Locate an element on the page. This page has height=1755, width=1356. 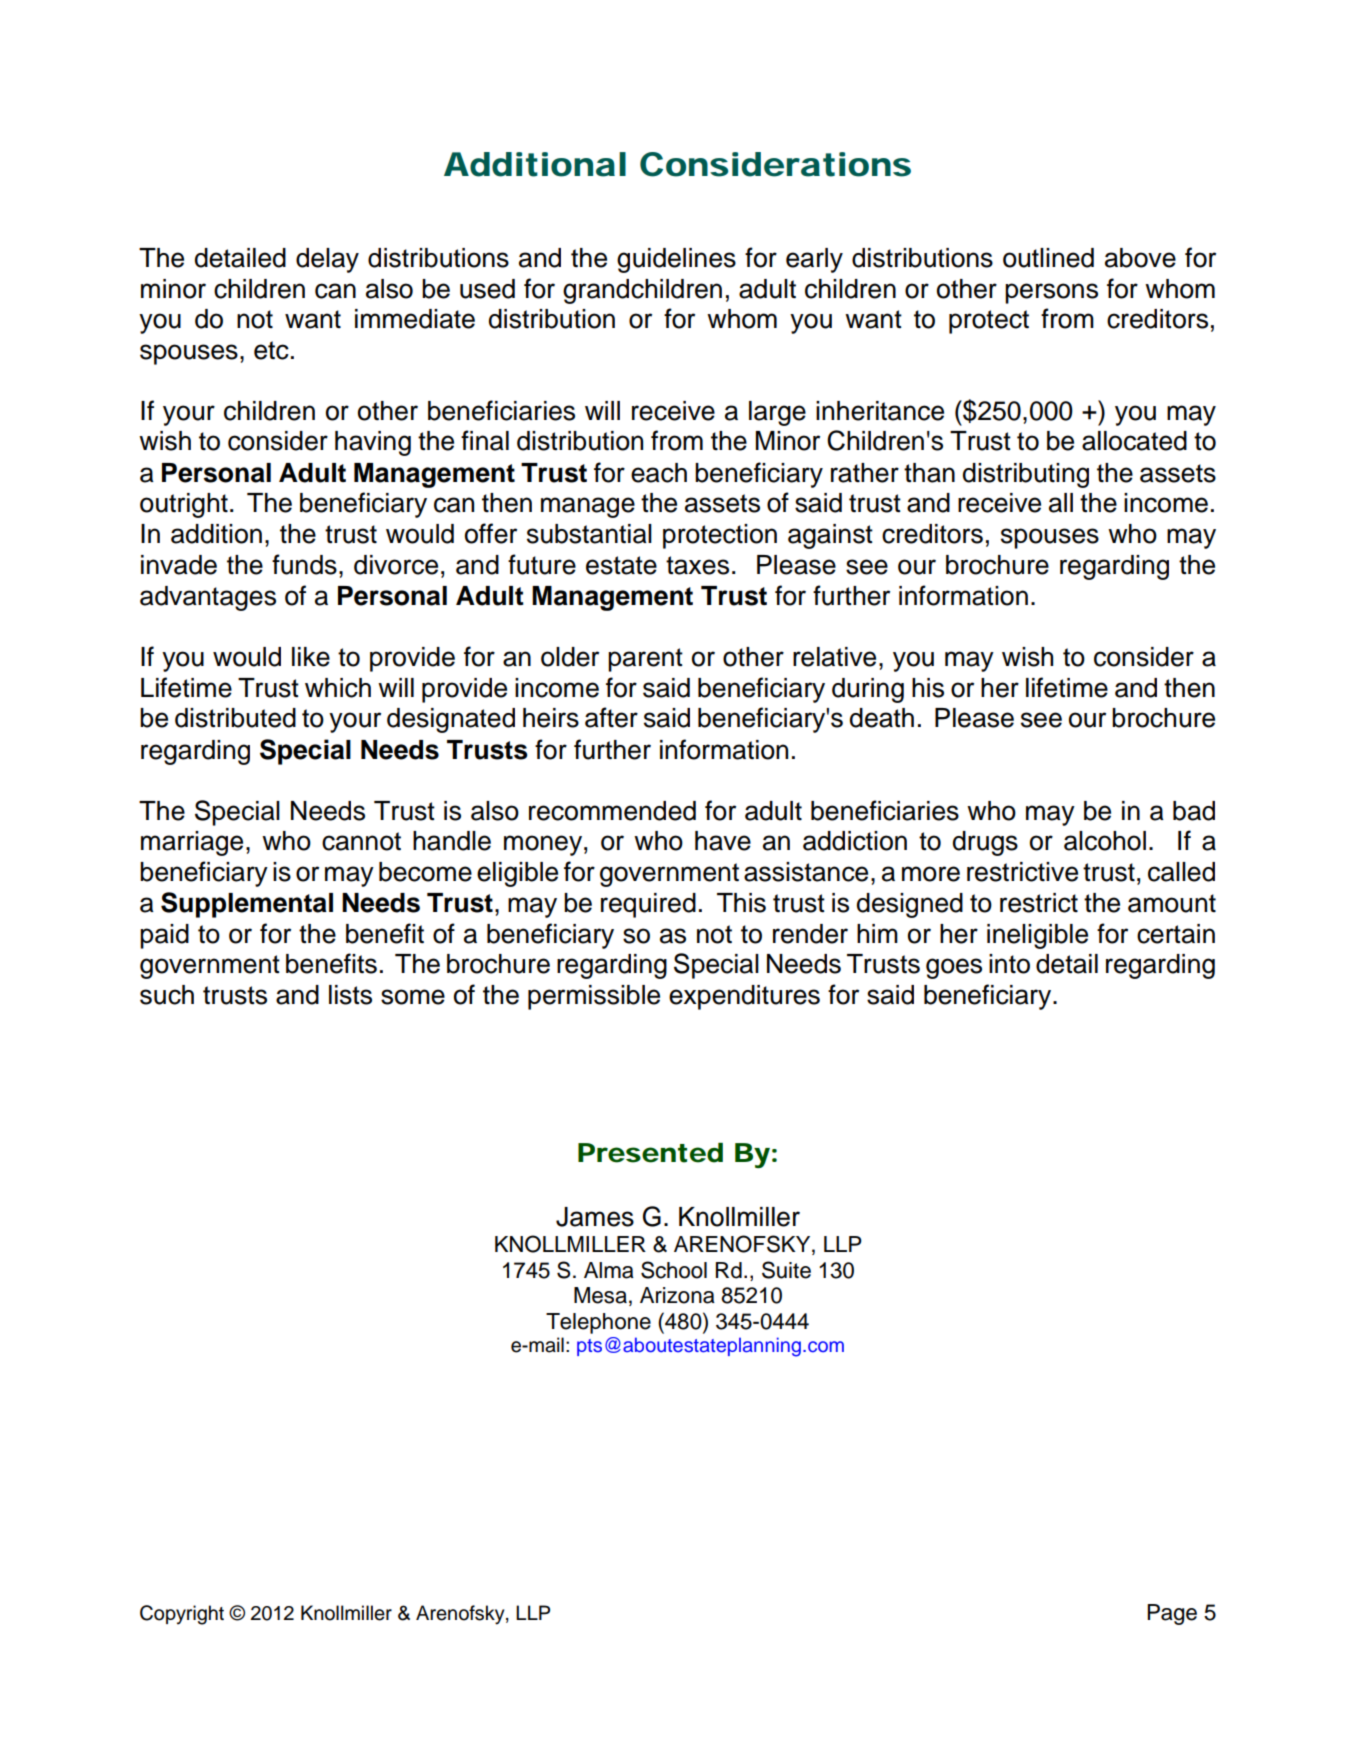
bad is located at coordinates (1194, 811).
